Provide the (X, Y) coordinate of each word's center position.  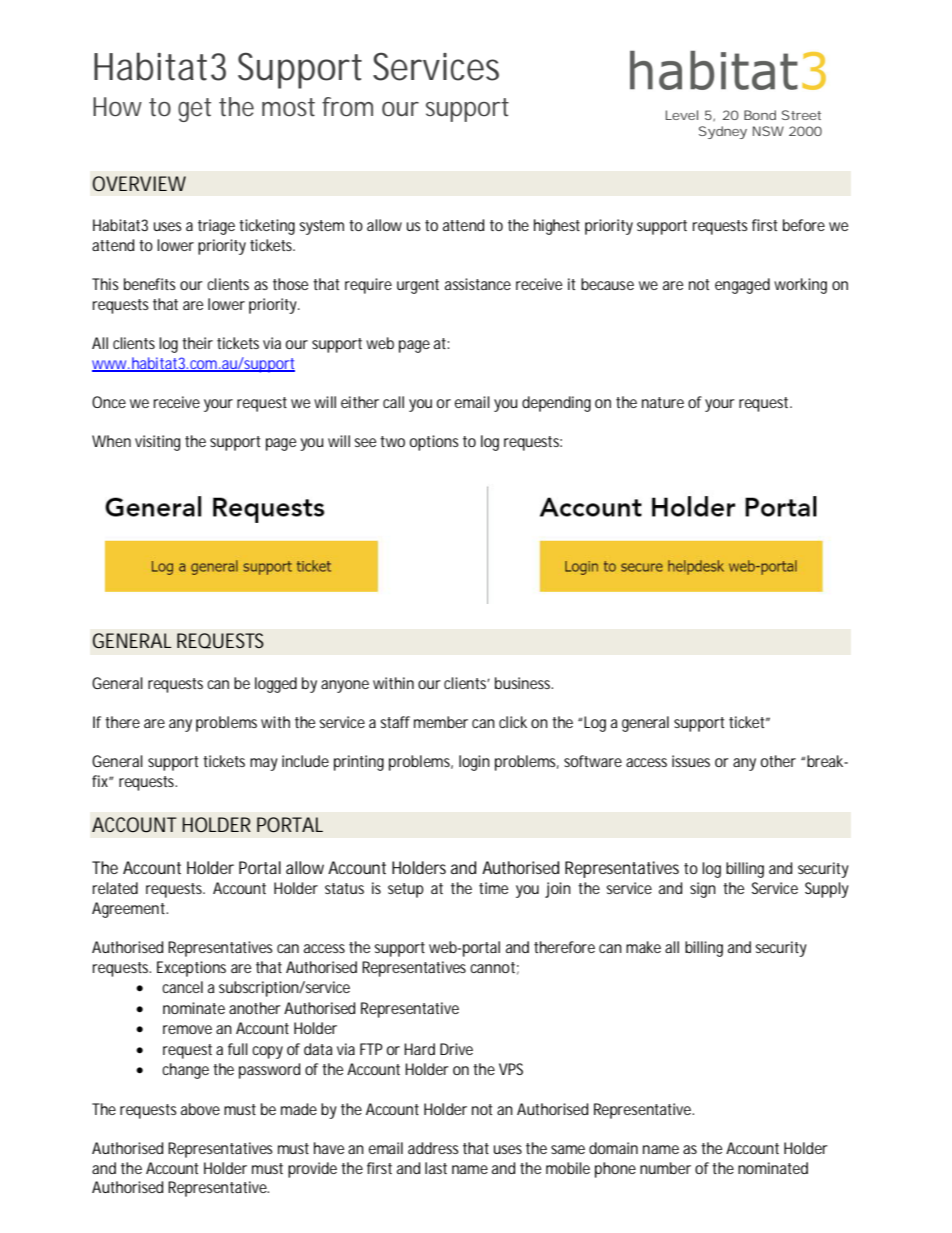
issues (691, 761)
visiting (157, 443)
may (264, 764)
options (434, 443)
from (347, 107)
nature (663, 402)
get (194, 110)
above (200, 1109)
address (433, 1148)
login (474, 763)
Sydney (723, 132)
